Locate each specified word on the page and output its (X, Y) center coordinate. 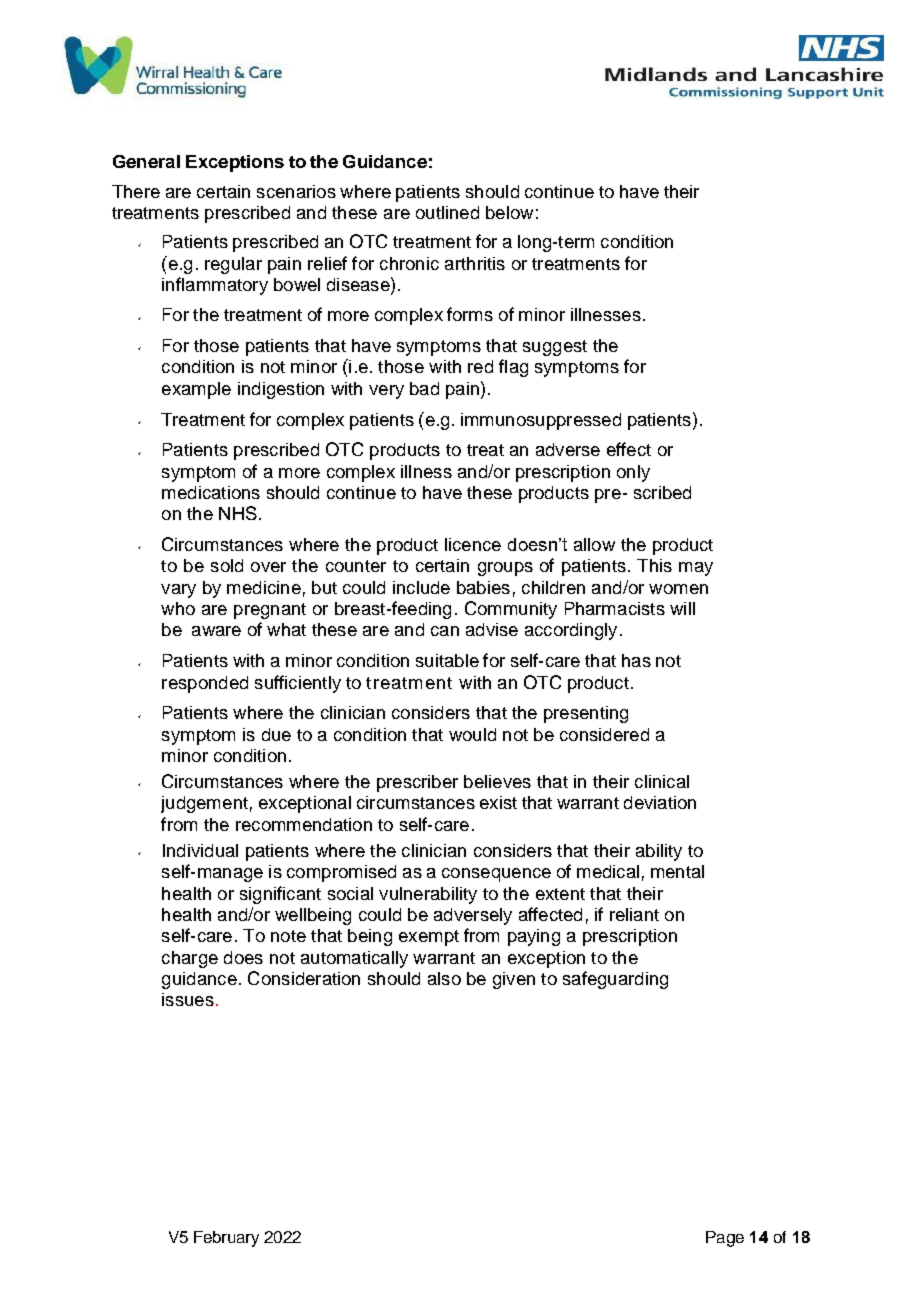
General (146, 161)
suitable (447, 660)
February (226, 1239)
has (636, 660)
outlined (447, 212)
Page (725, 1239)
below (509, 212)
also (444, 978)
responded (205, 684)
